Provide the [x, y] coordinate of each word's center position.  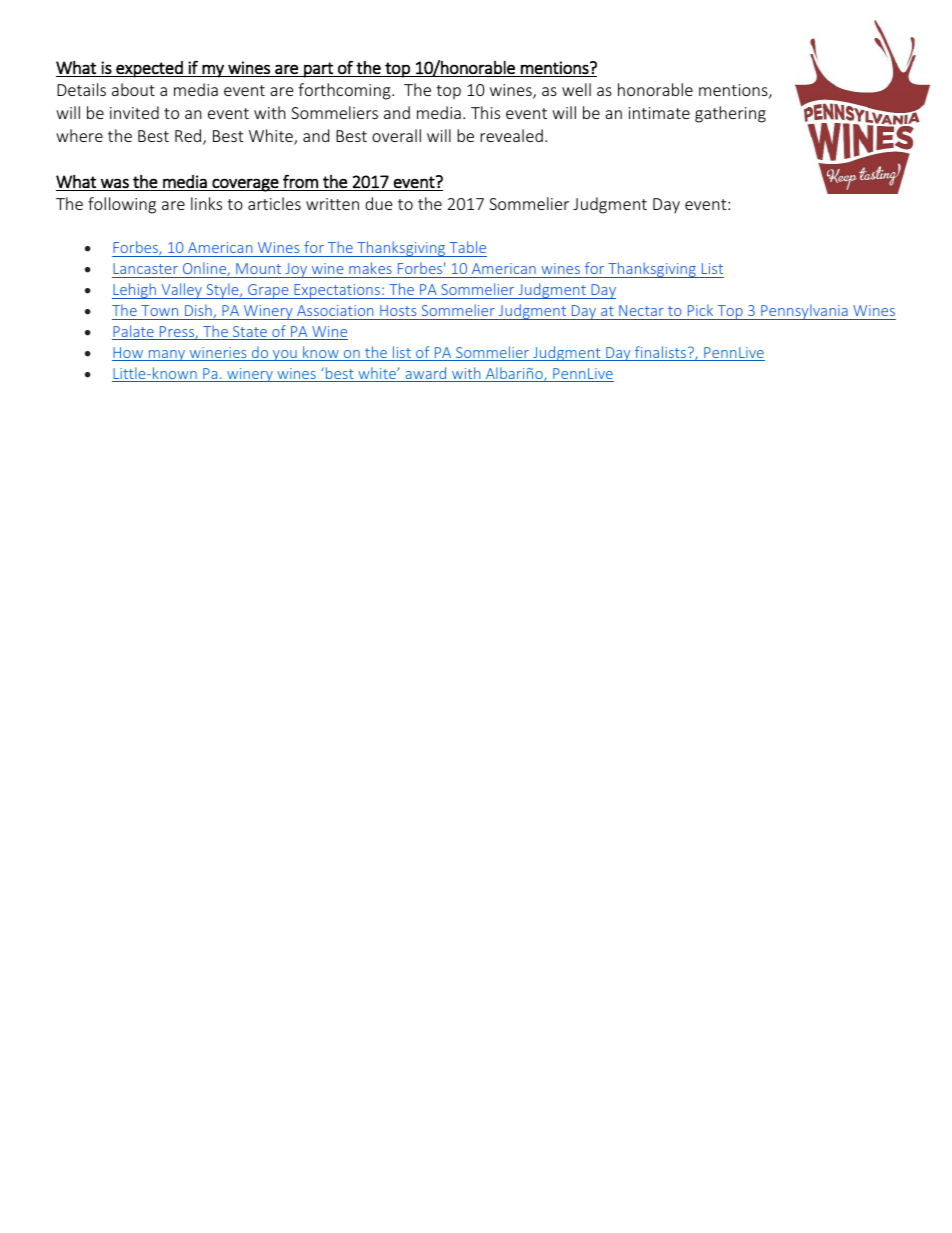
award [426, 374]
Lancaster [145, 268]
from [300, 181]
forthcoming [345, 91]
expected [149, 69]
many [167, 355]
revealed [511, 135]
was [115, 183]
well [576, 89]
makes [370, 268]
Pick [700, 310]
